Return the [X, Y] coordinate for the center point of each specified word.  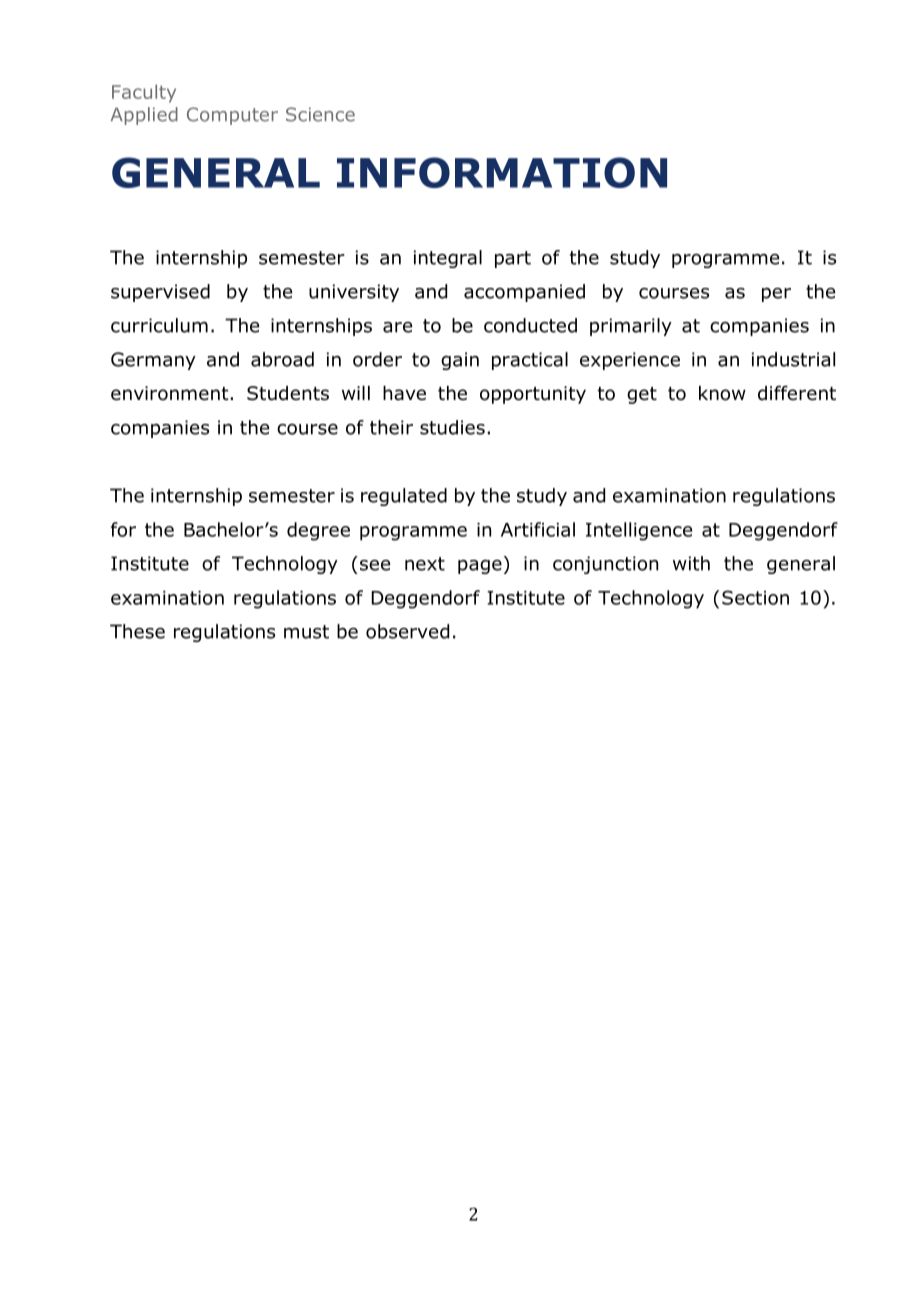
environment [171, 393]
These [137, 631]
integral [448, 259]
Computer [232, 116]
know [722, 393]
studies [452, 427]
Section [755, 597]
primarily [631, 327]
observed [407, 631]
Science [320, 114]
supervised [160, 293]
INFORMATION [502, 172]
